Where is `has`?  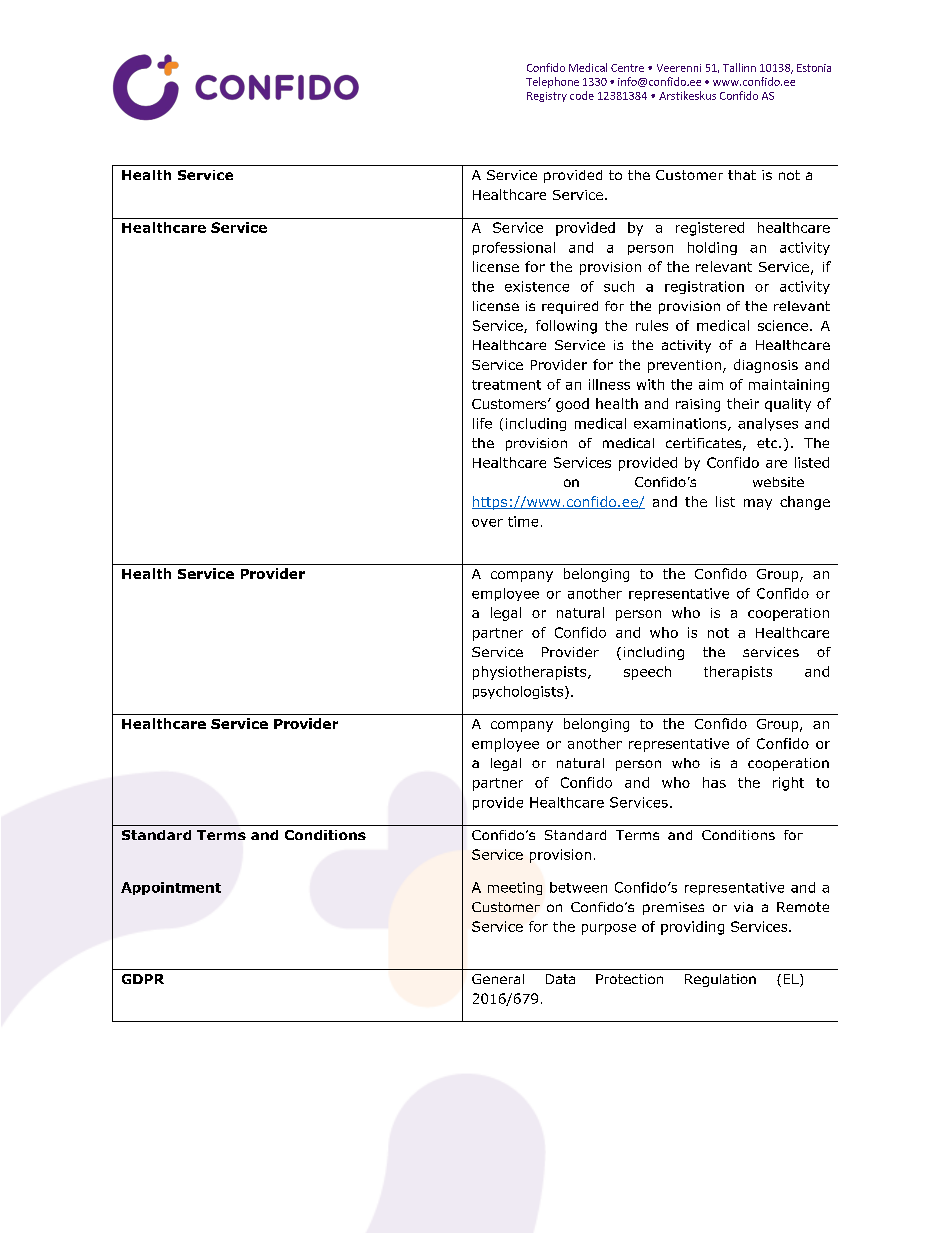 has is located at coordinates (714, 782).
